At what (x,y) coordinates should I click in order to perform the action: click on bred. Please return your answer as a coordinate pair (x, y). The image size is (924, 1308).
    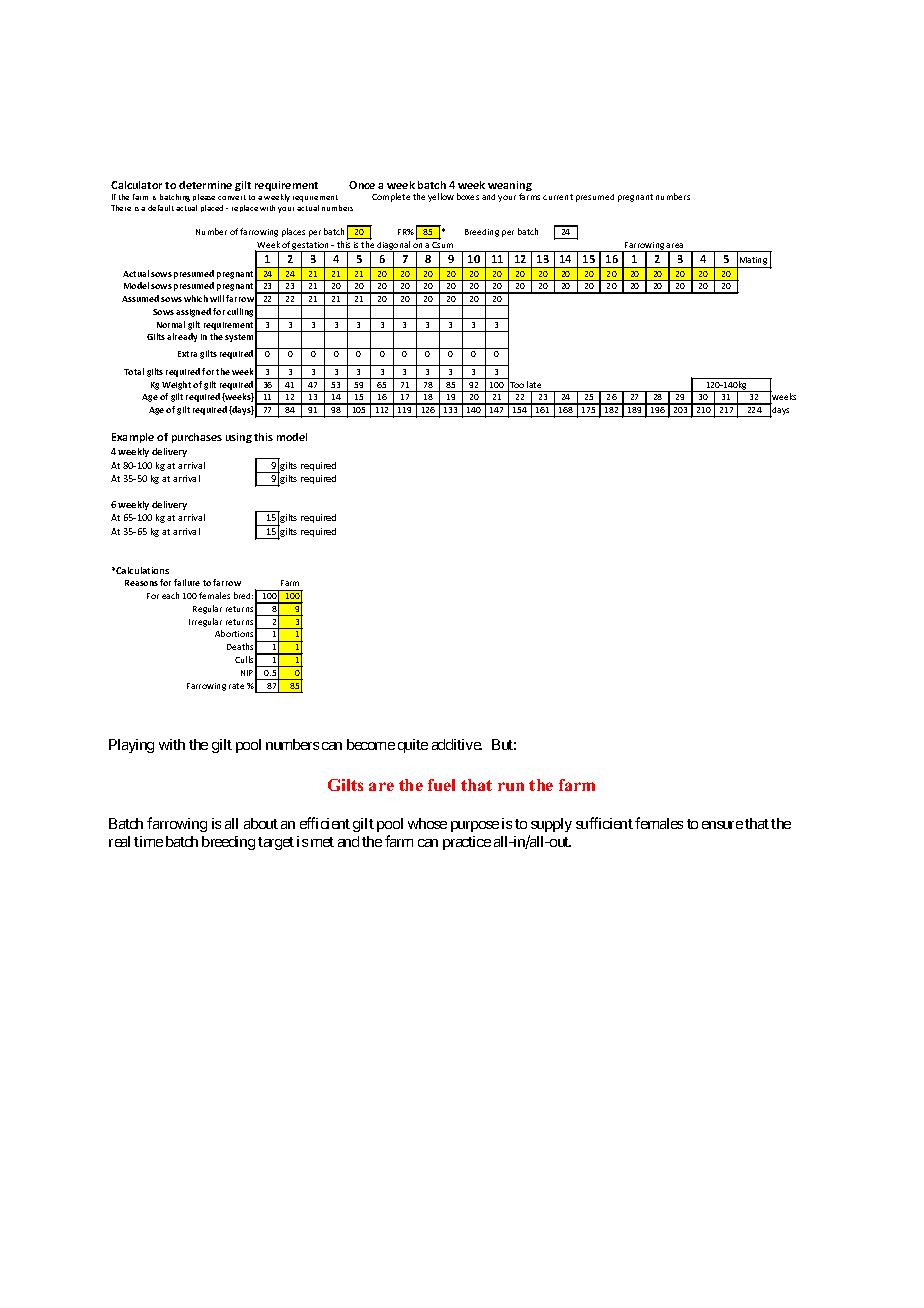
    Looking at the image, I should click on (243, 595).
